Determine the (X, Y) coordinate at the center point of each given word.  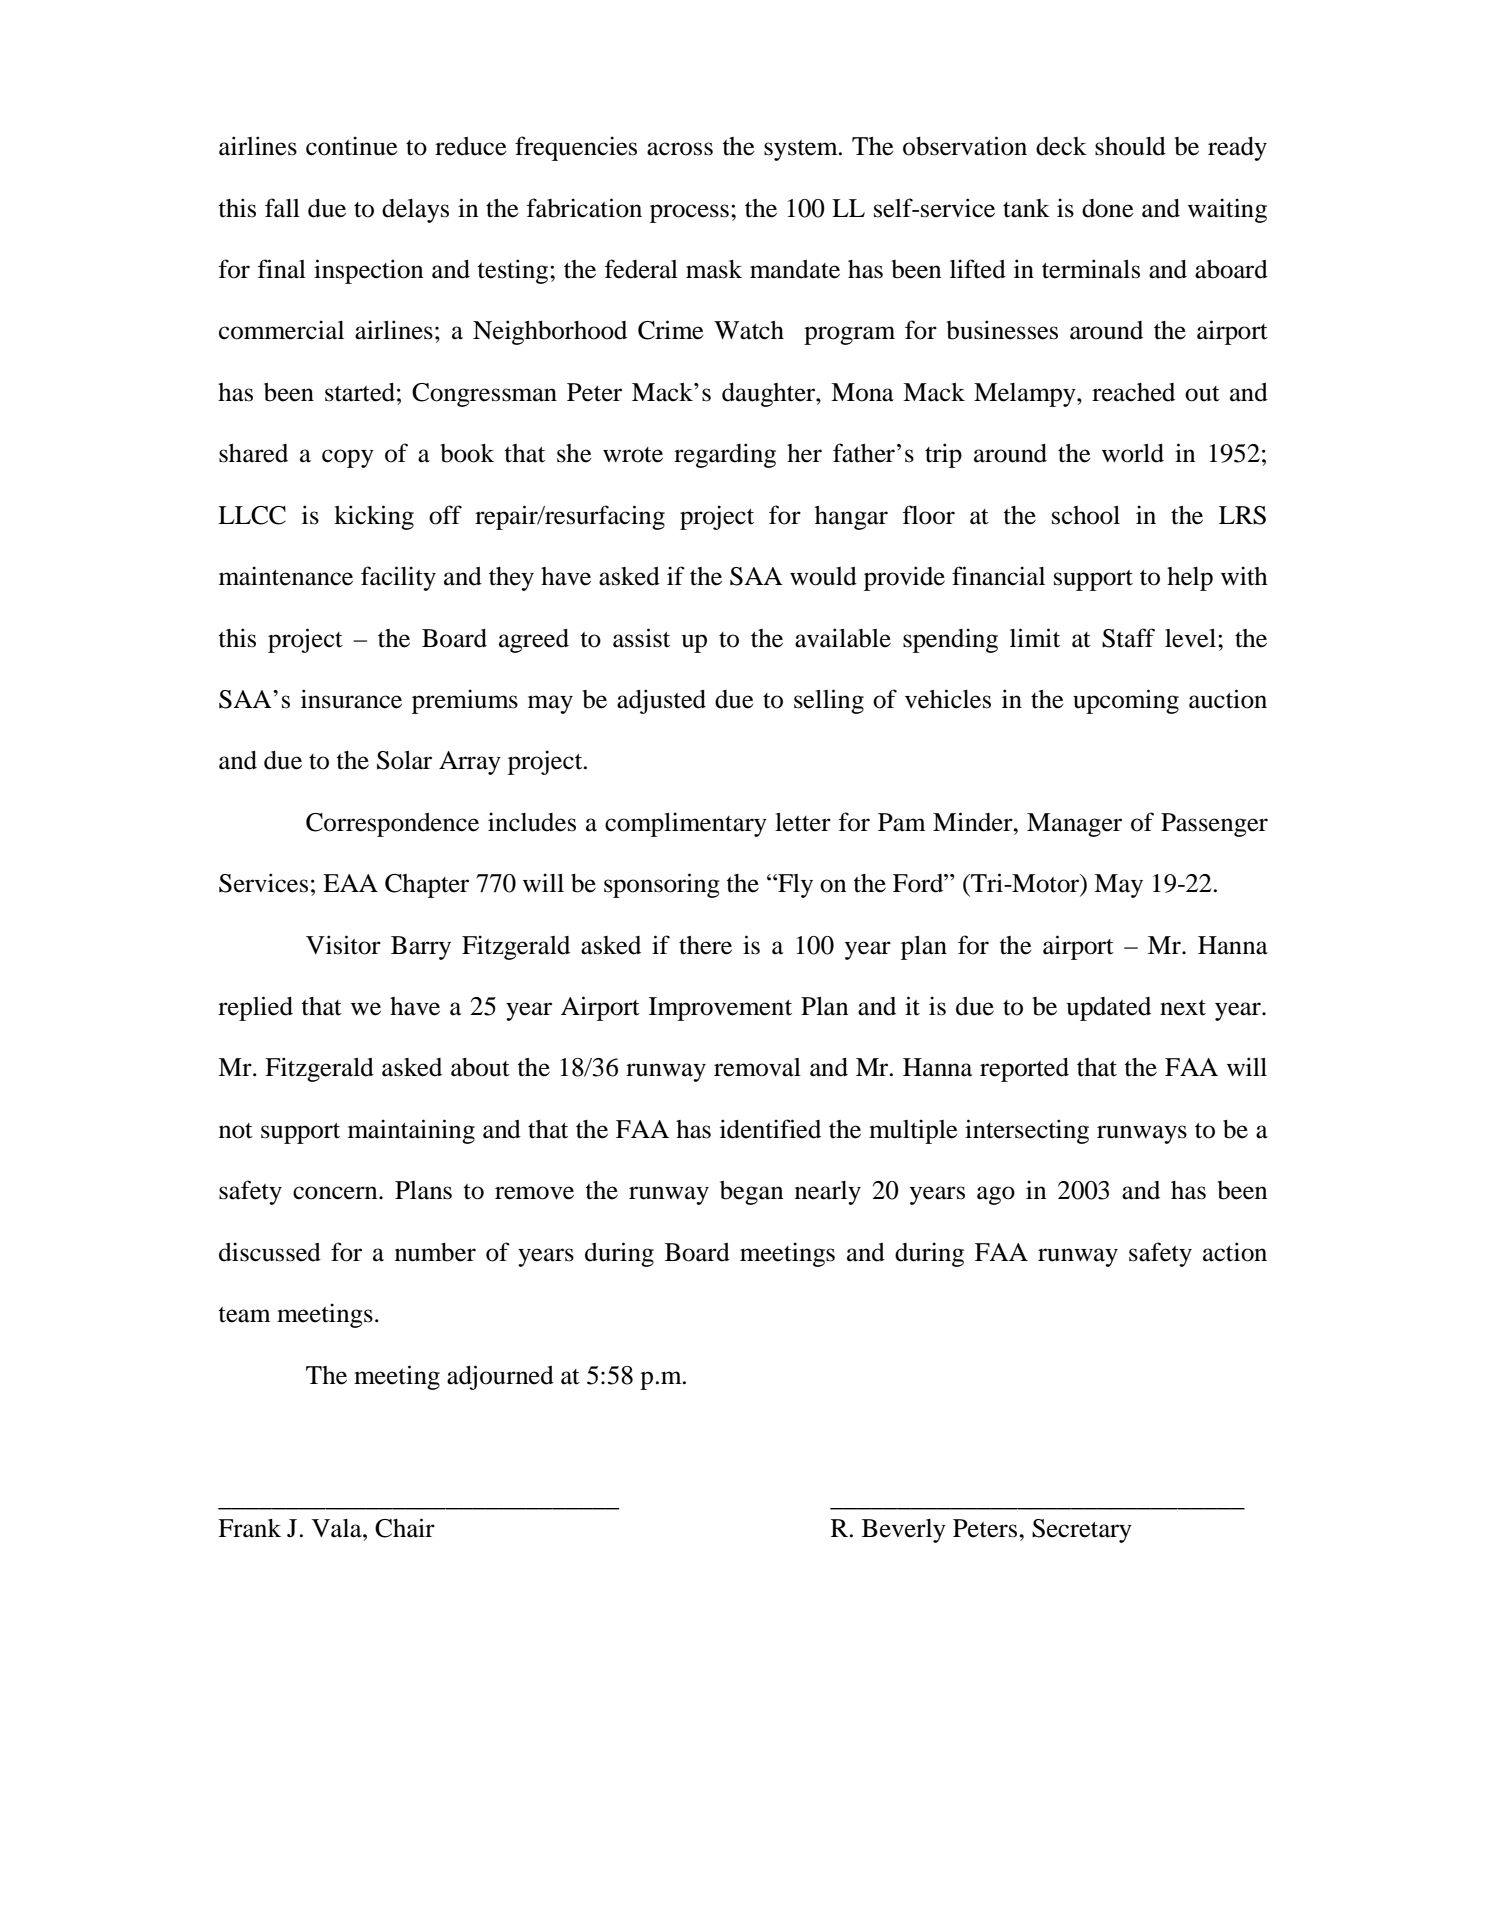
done (1108, 208)
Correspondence (392, 825)
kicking (374, 517)
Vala (338, 1528)
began (751, 1193)
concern (336, 1193)
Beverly (904, 1531)
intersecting (1027, 1131)
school (1086, 515)
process (689, 213)
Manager (1074, 825)
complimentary (686, 824)
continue (352, 146)
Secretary (1082, 1531)
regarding (725, 455)
